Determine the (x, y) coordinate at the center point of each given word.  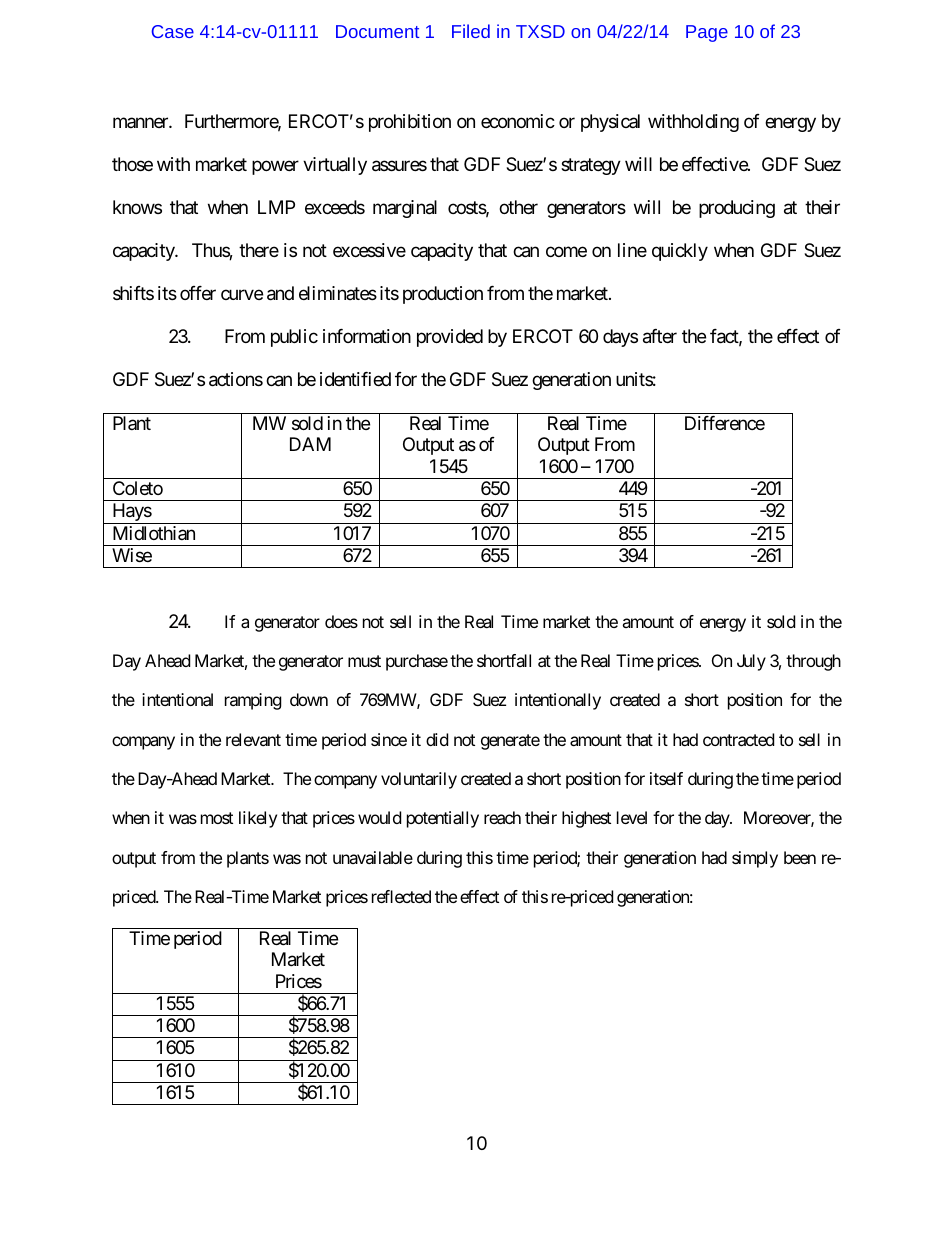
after (660, 336)
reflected (401, 896)
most (217, 818)
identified (355, 379)
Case (173, 31)
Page (707, 33)
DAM (310, 444)
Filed (471, 31)
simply (755, 859)
